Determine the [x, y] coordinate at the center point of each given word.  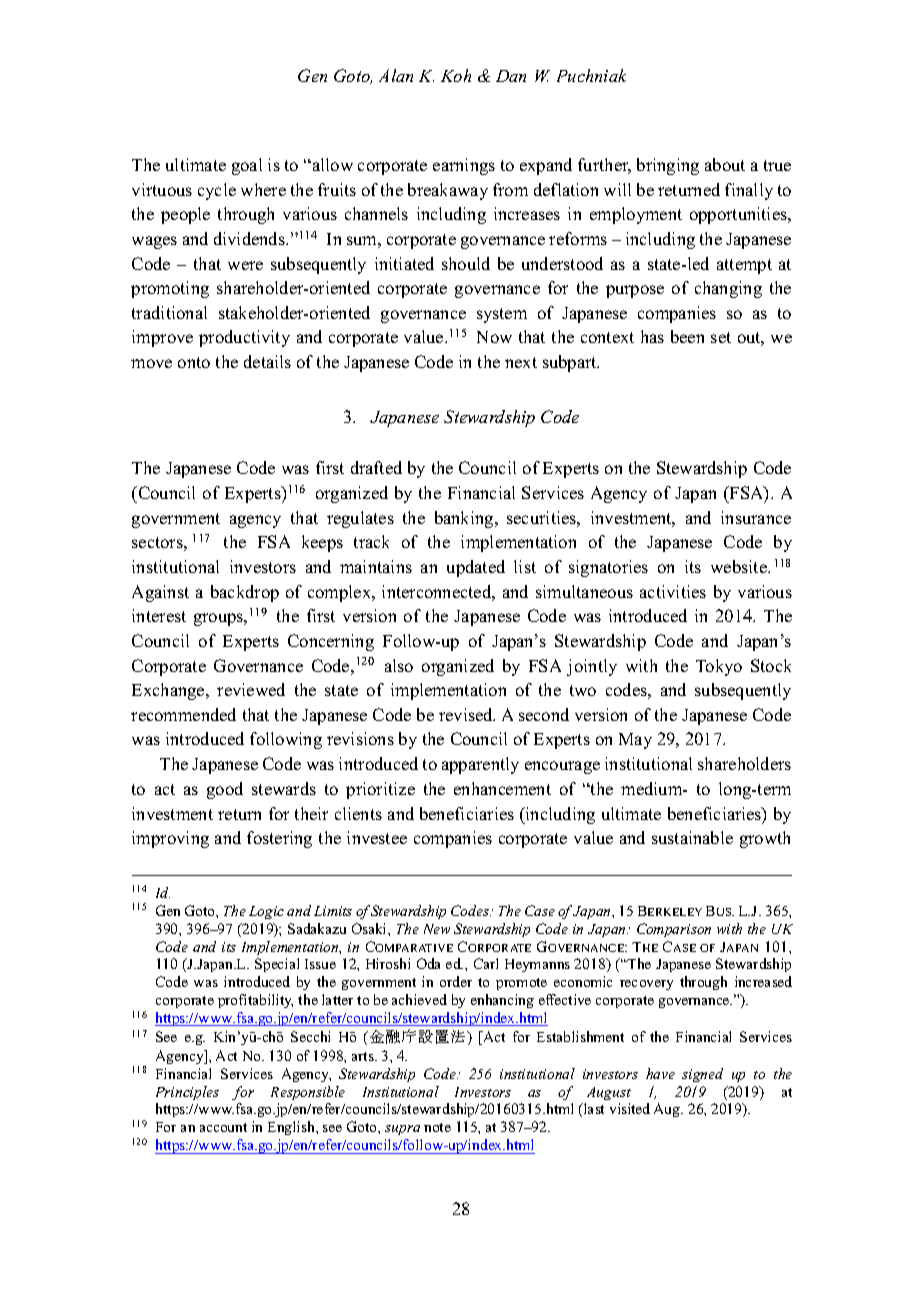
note [437, 1127]
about [725, 164]
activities [673, 591]
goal [247, 166]
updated [476, 568]
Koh [456, 75]
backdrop [245, 593]
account [223, 1127]
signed [702, 1075]
